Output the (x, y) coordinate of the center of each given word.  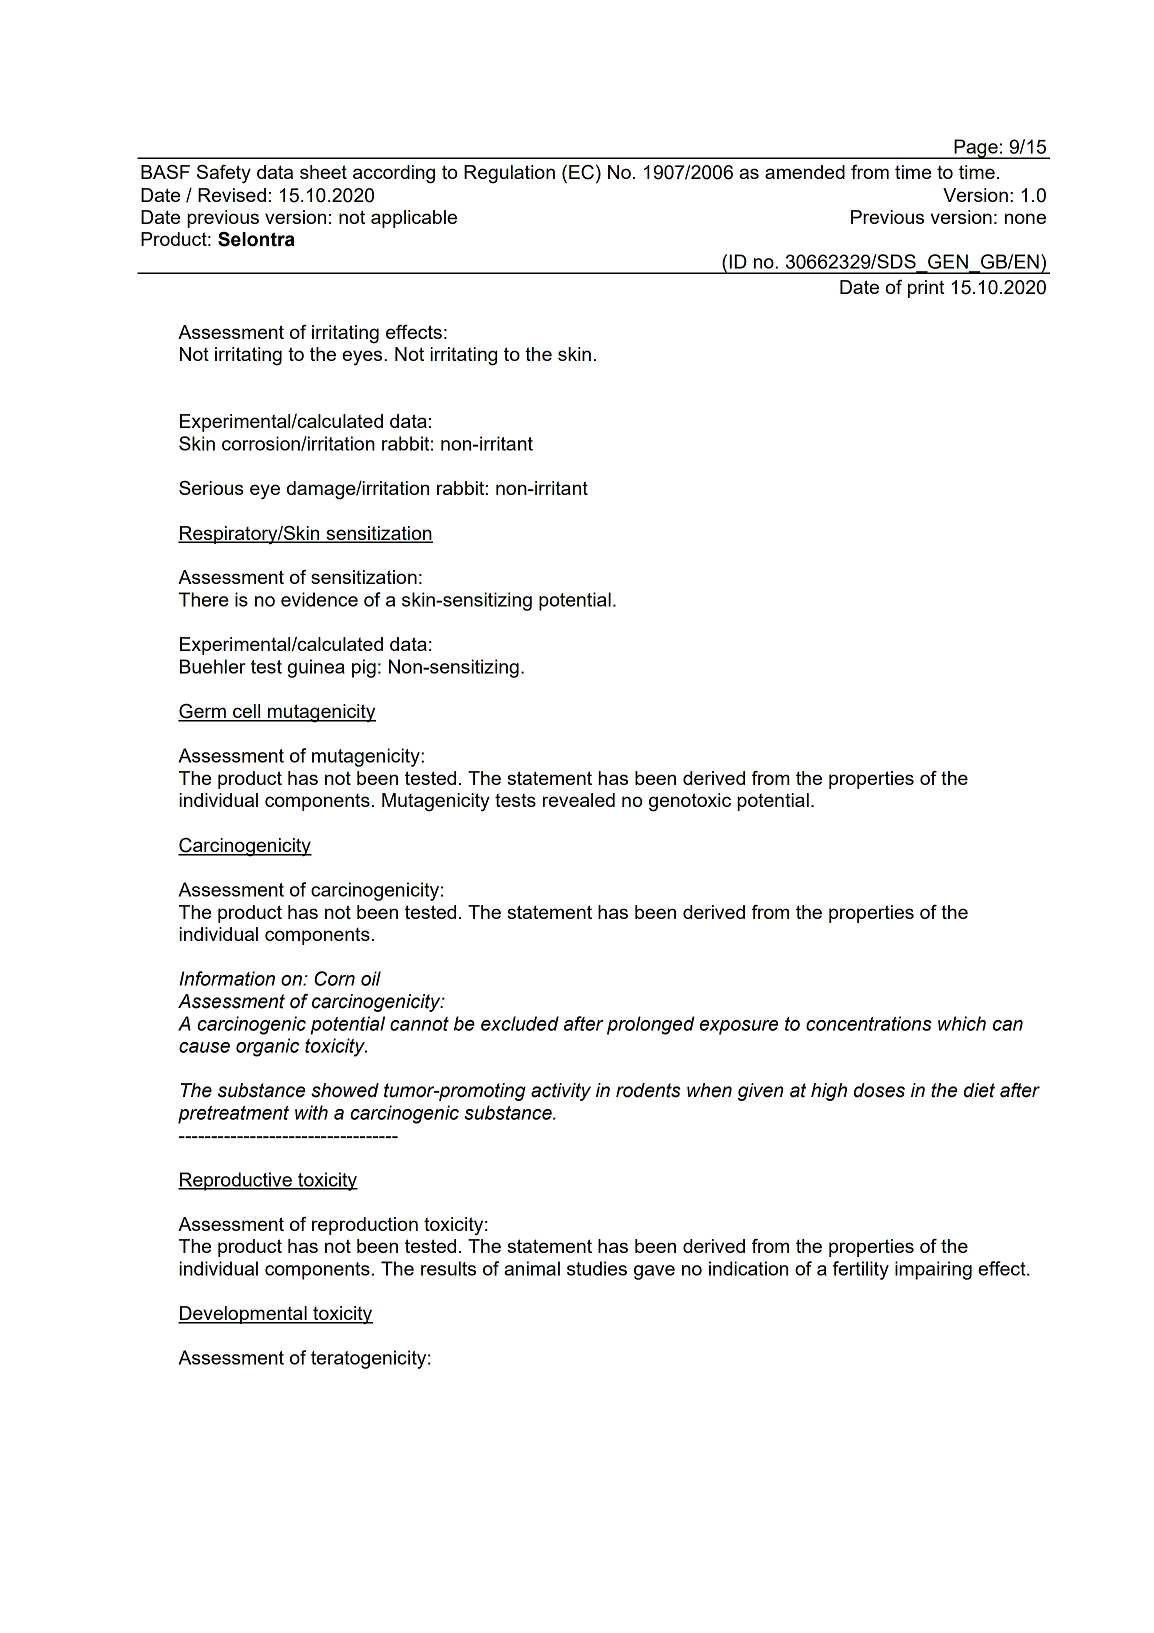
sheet (323, 172)
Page (976, 149)
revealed (579, 800)
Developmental (243, 1315)
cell (247, 712)
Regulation (509, 174)
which (962, 1023)
